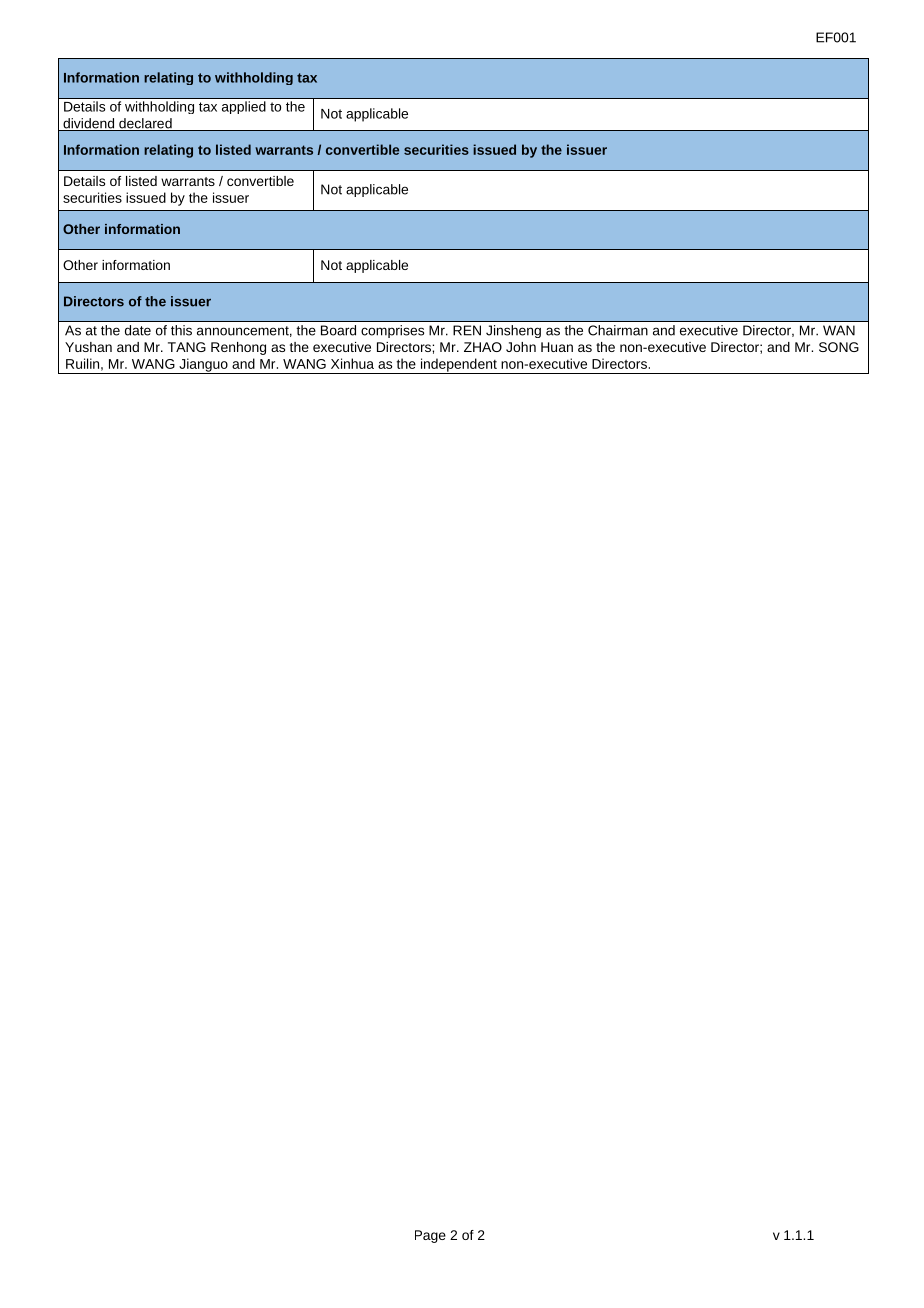  Describe the element at coordinates (430, 1236) in the screenshot. I see `Page` at that location.
